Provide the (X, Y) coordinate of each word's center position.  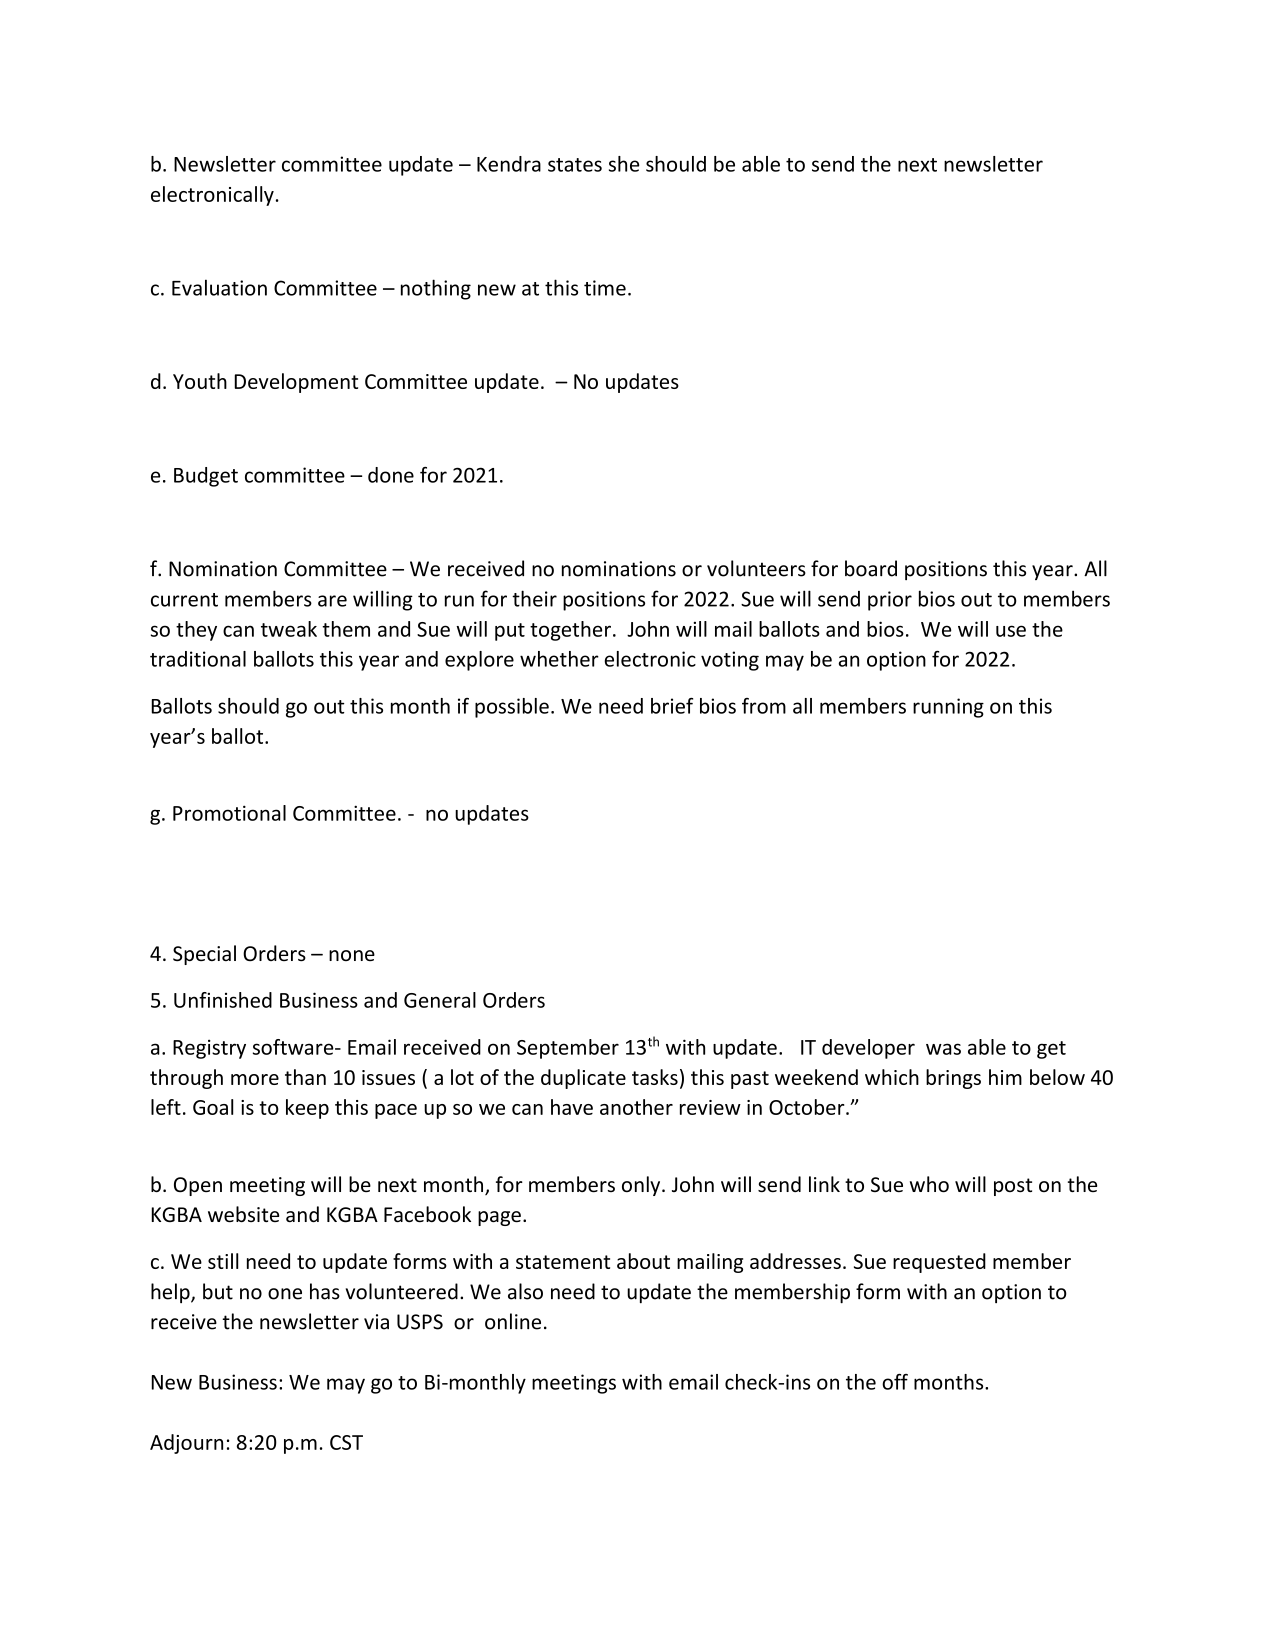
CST (346, 1442)
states (575, 165)
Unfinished (223, 1000)
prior (890, 601)
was (943, 1049)
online (513, 1321)
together (570, 631)
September (568, 1049)
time (605, 288)
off (895, 1382)
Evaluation (219, 287)
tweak (289, 629)
